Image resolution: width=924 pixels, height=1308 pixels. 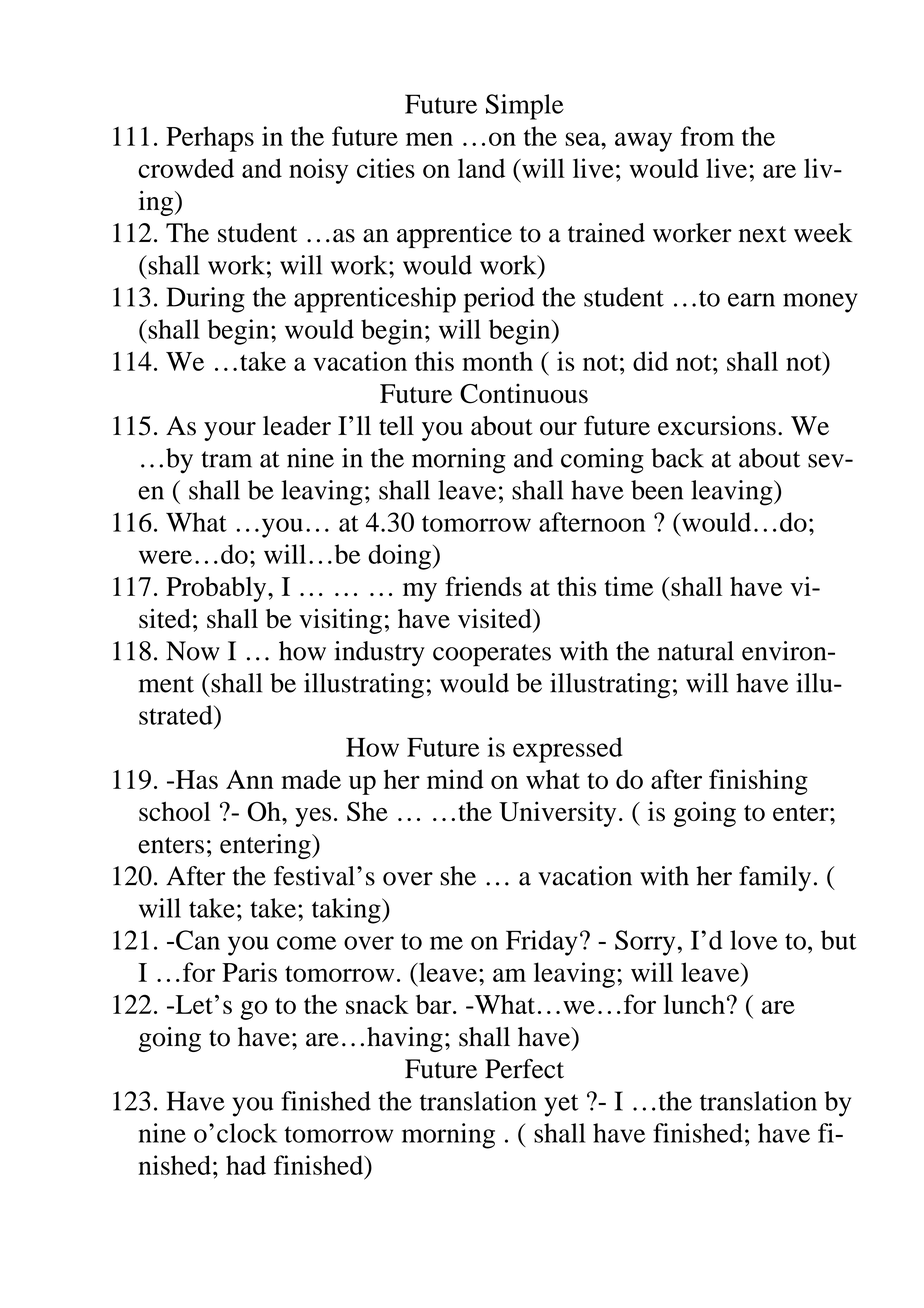 What do you see at coordinates (217, 589) in the page?
I see `Probably` at bounding box center [217, 589].
